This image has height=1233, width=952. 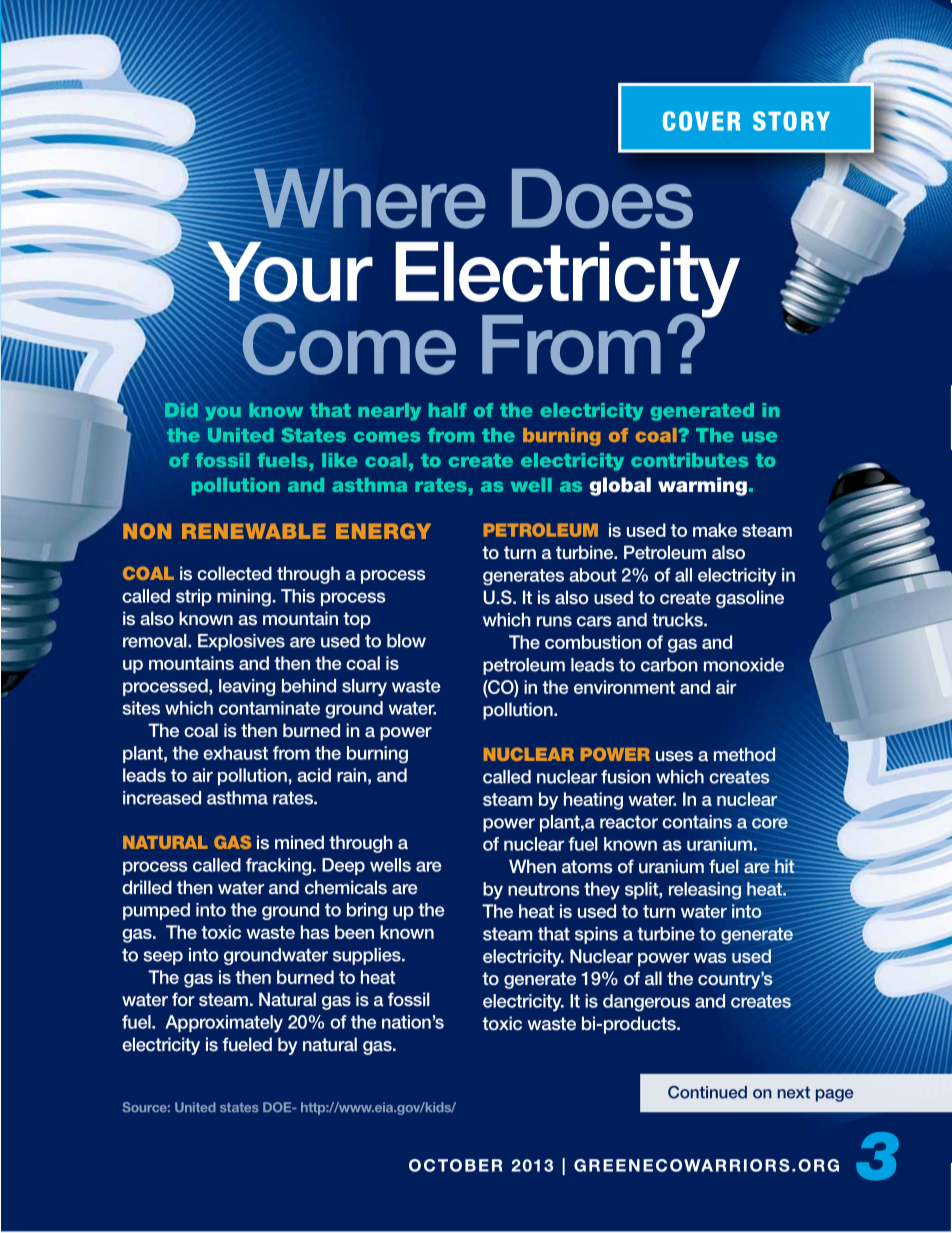 I want to click on mining, so click(x=244, y=598).
